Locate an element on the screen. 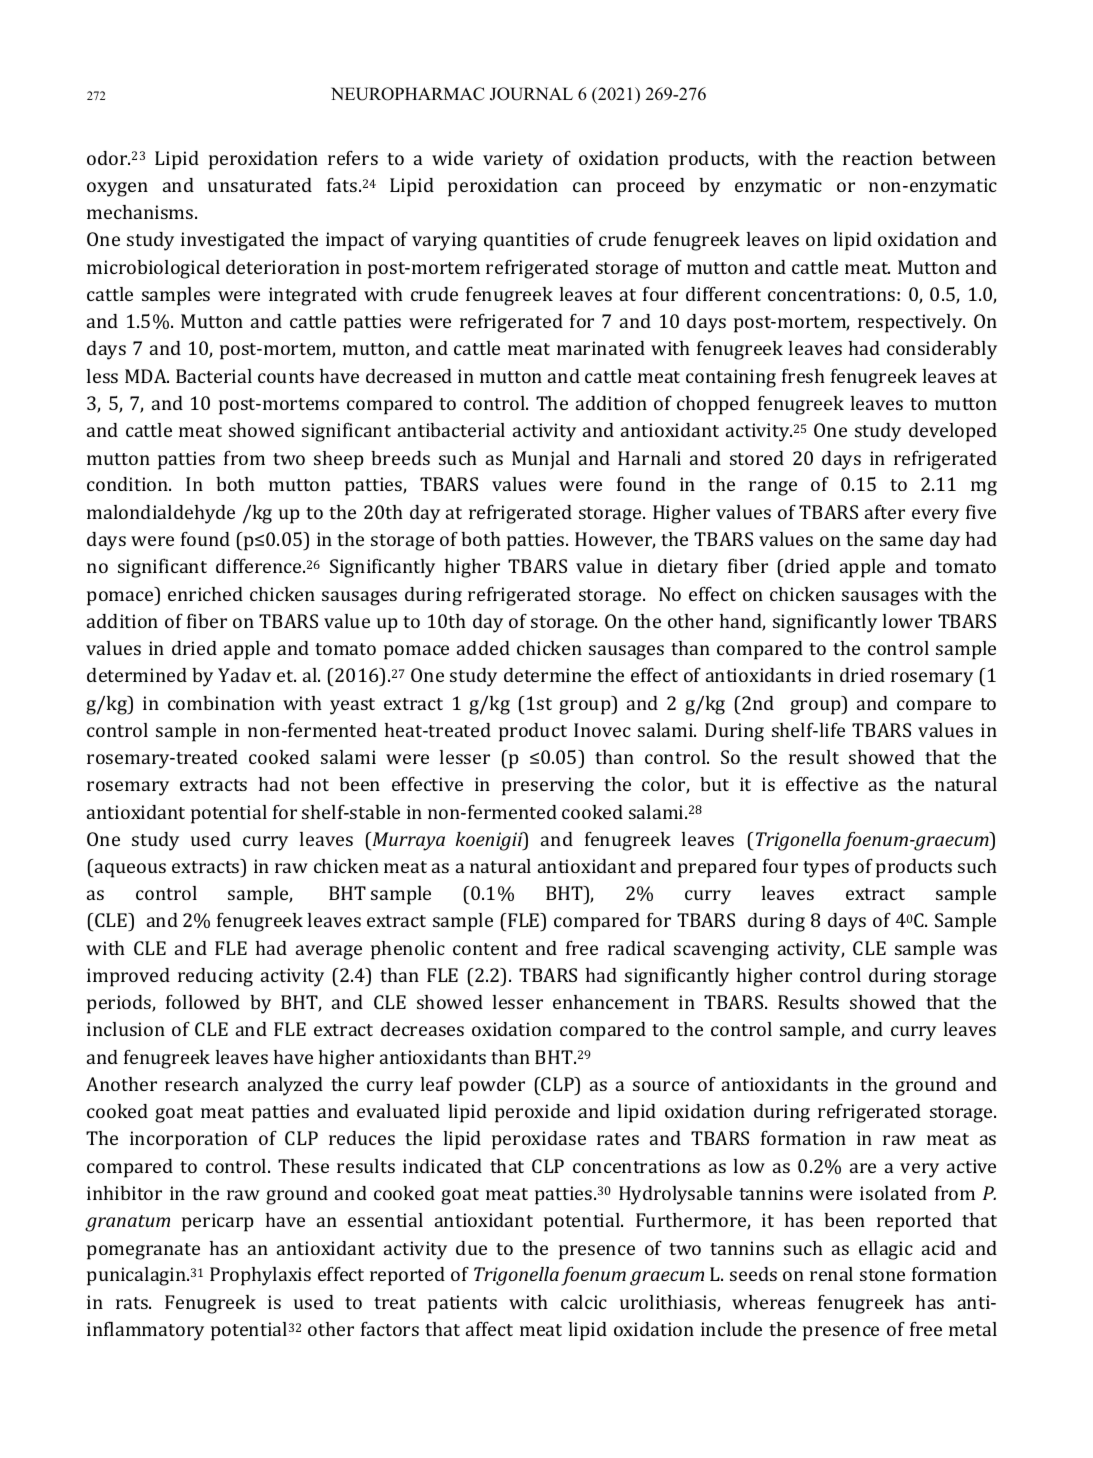  preserving is located at coordinates (548, 786).
